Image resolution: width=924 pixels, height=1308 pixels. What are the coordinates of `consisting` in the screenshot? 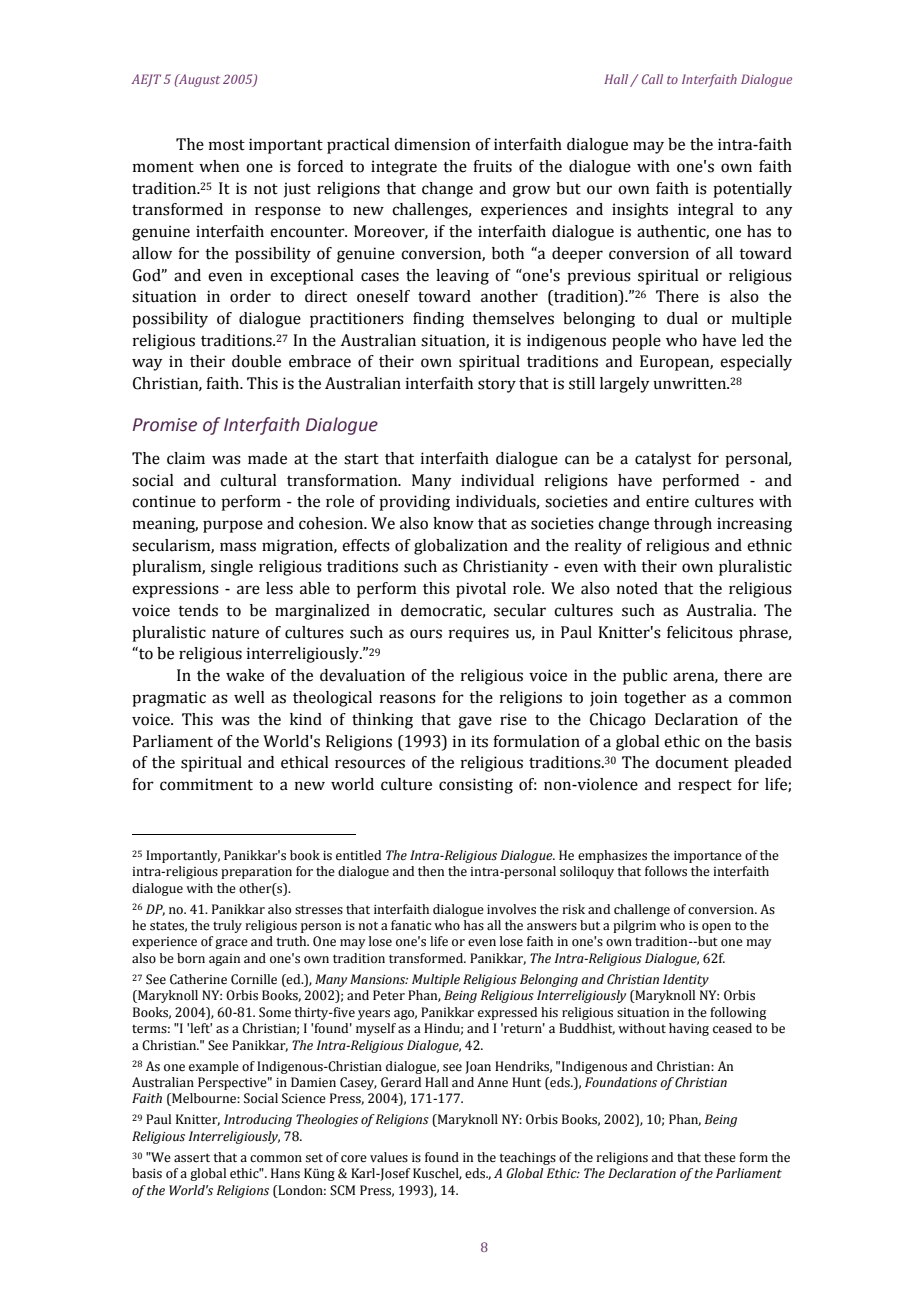 It's located at (476, 786).
